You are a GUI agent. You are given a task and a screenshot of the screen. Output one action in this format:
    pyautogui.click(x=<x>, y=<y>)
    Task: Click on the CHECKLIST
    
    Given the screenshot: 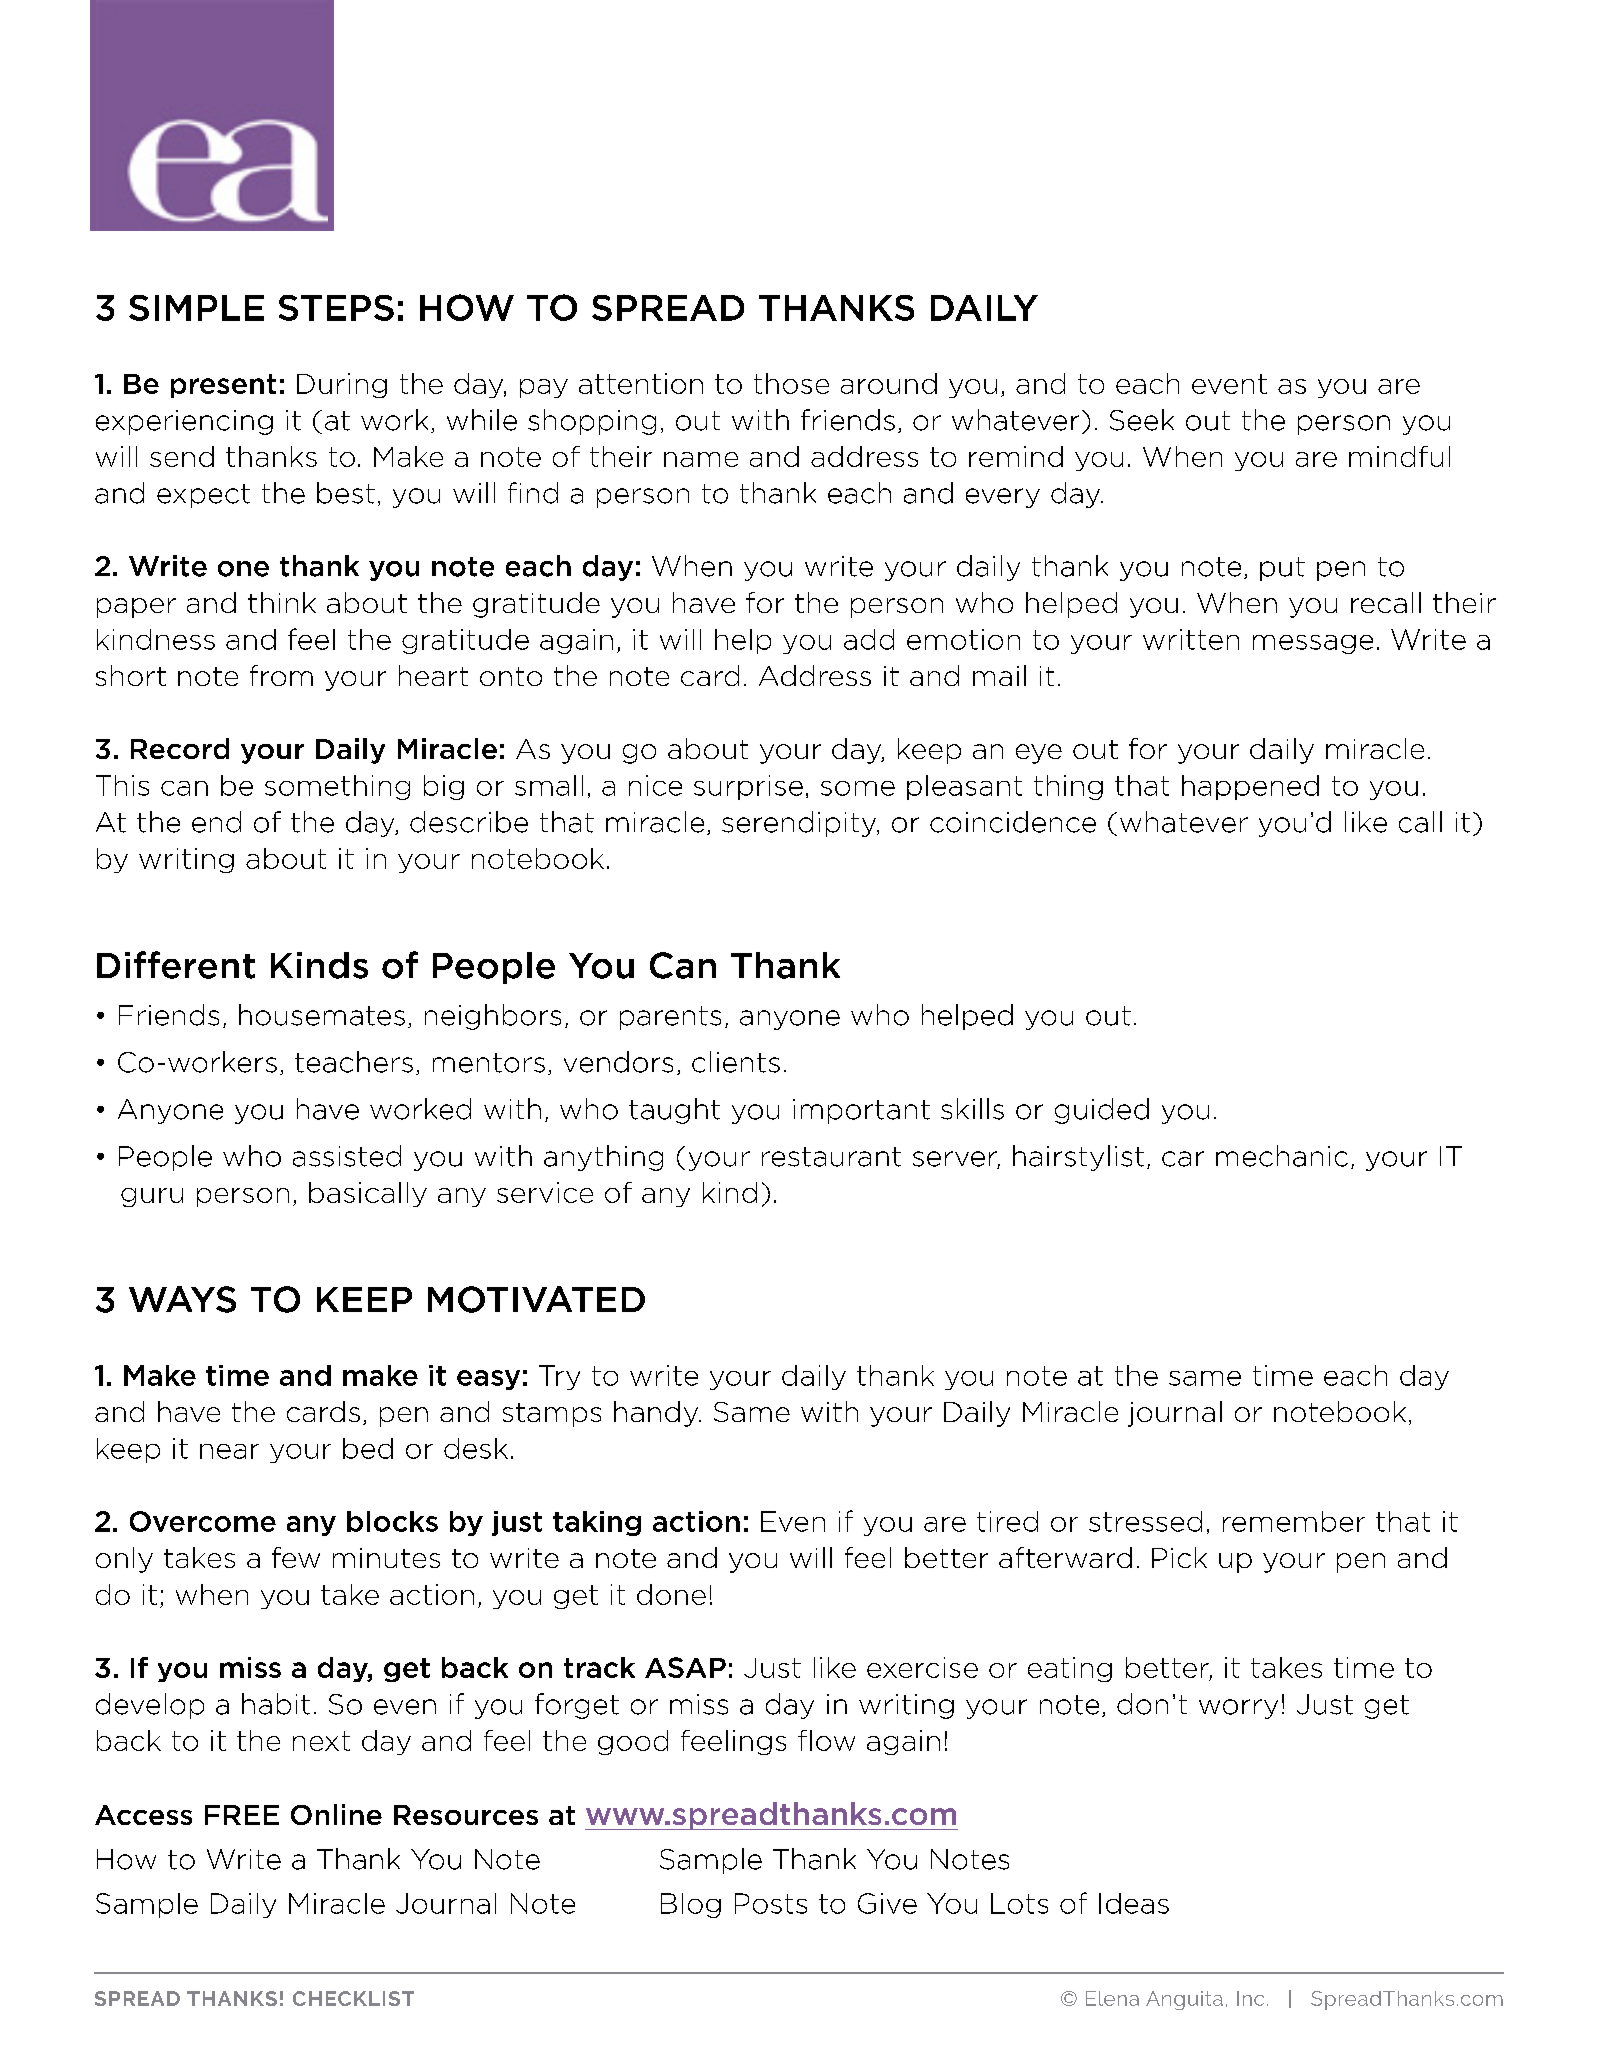 What is the action you would take?
    pyautogui.click(x=353, y=1998)
